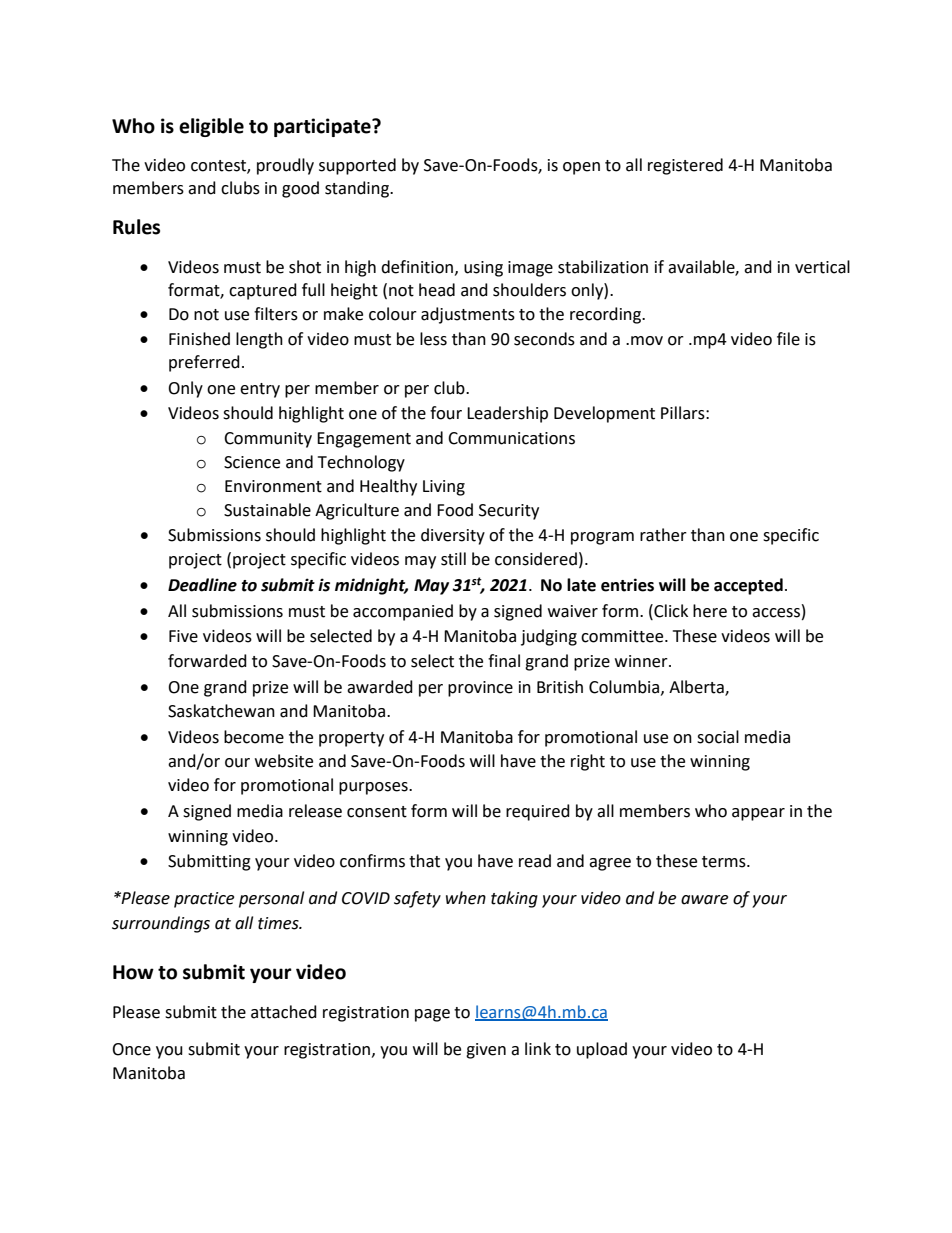  What do you see at coordinates (581, 168) in the image?
I see `open` at bounding box center [581, 168].
